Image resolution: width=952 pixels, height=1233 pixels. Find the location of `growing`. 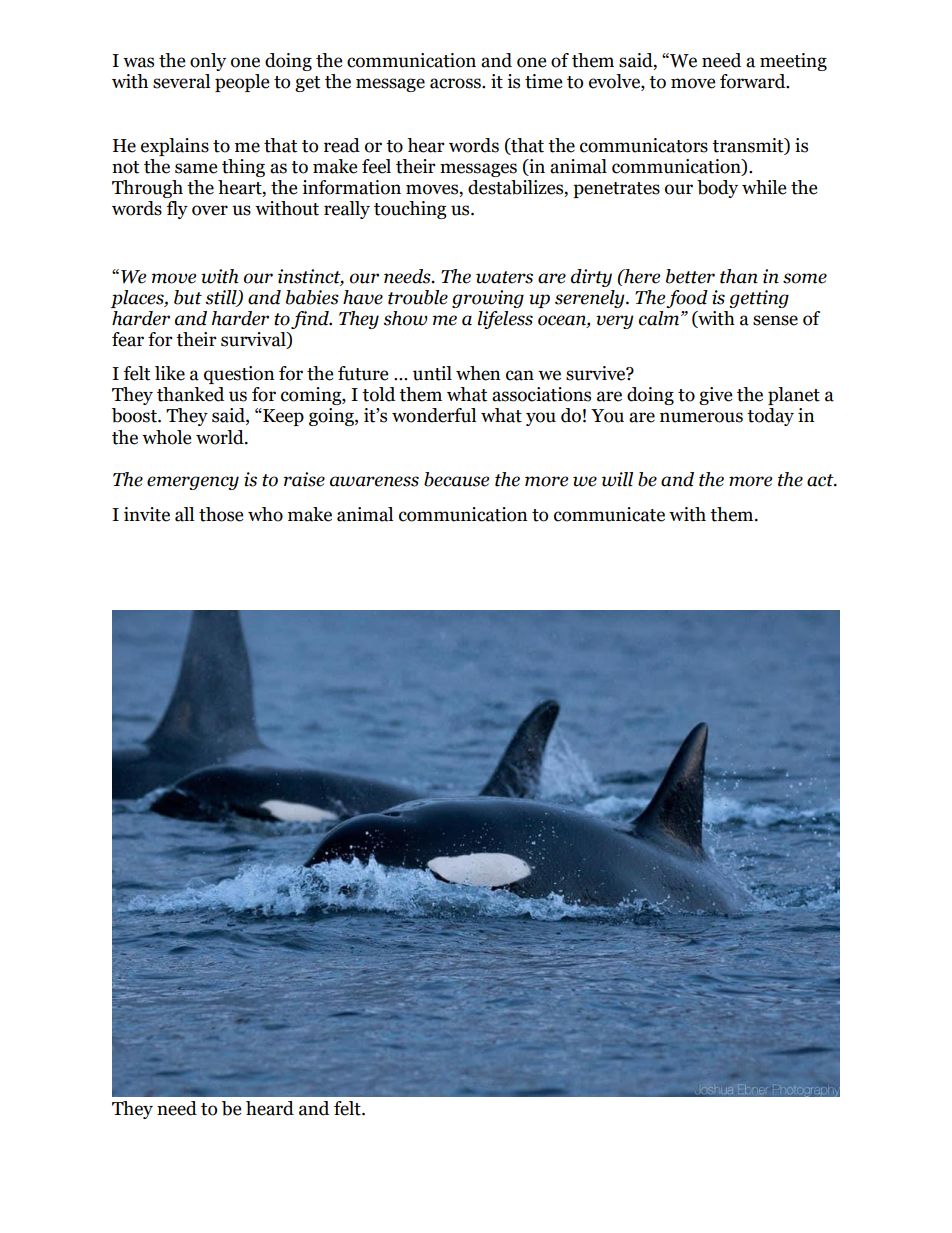

growing is located at coordinates (488, 299).
